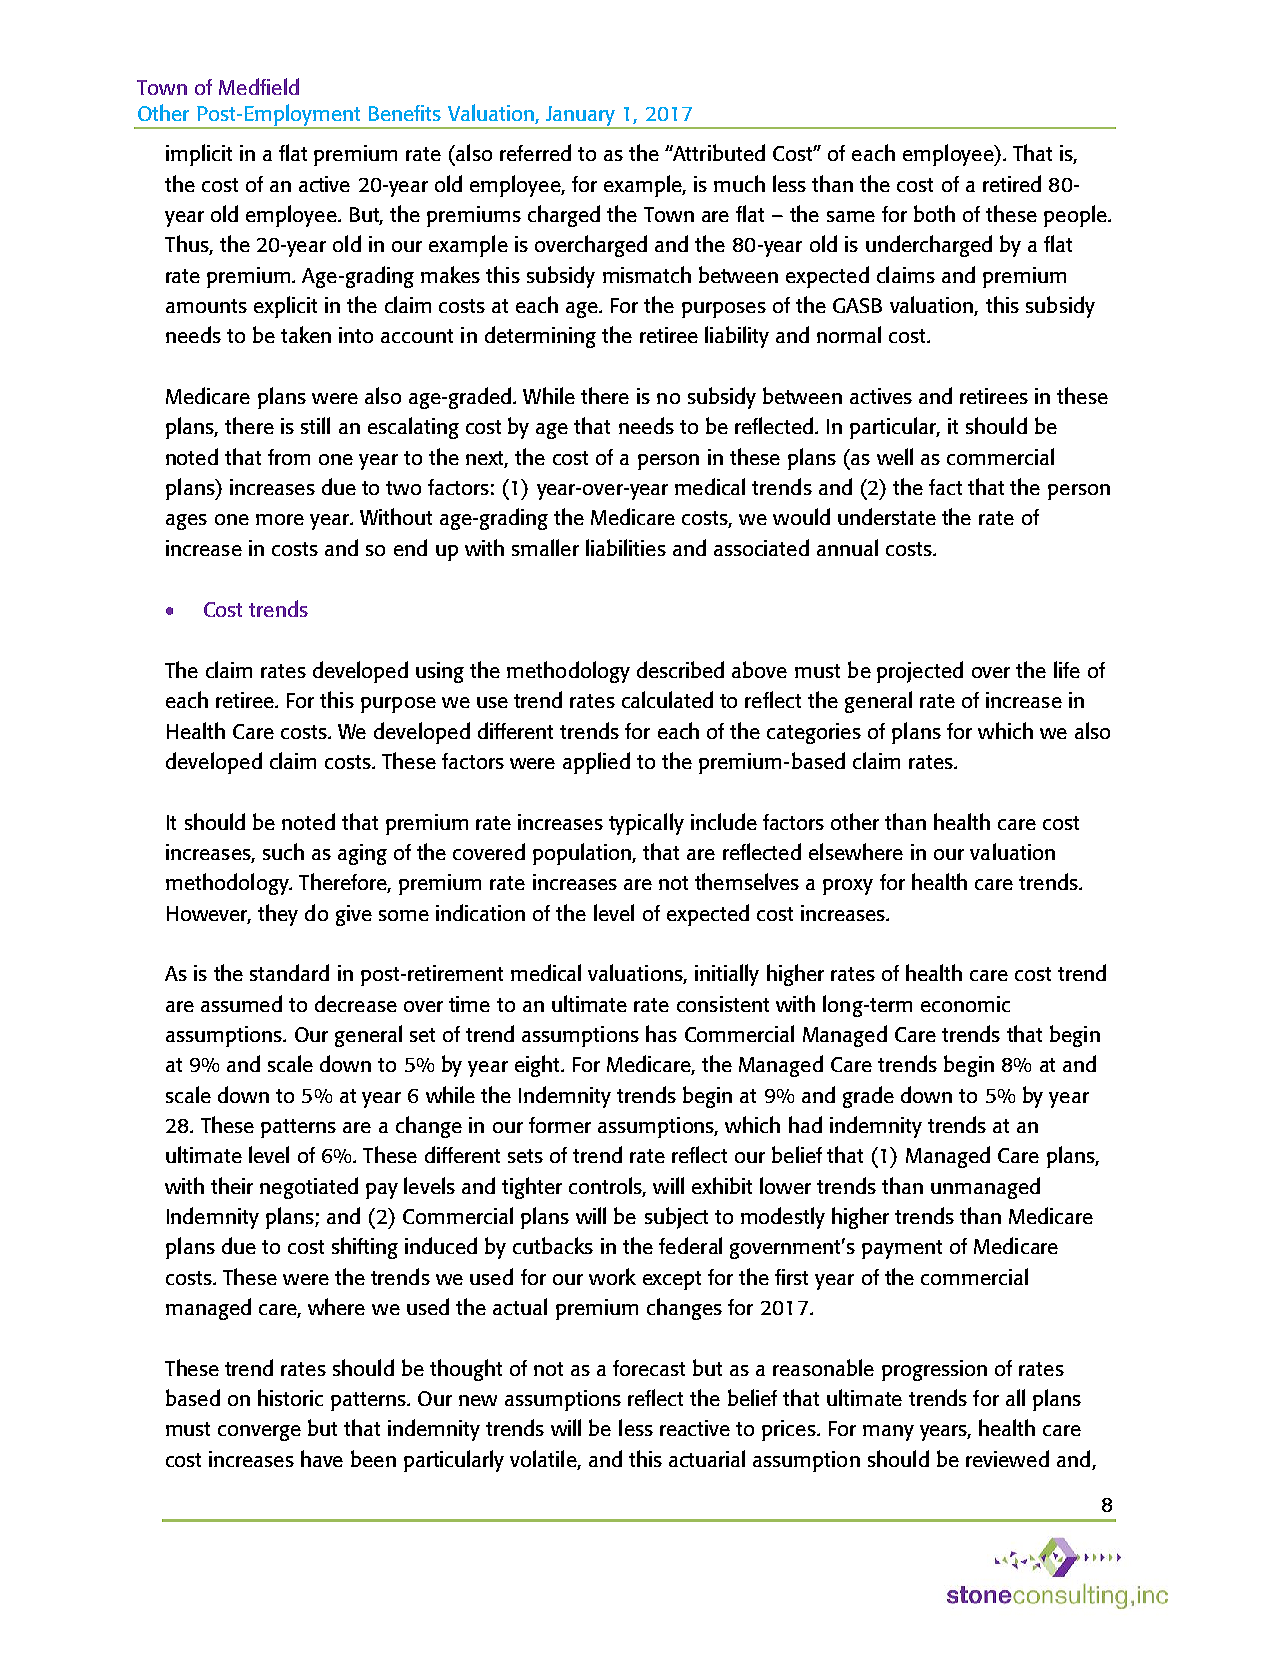 This screenshot has height=1654, width=1278. I want to click on from, so click(289, 457).
